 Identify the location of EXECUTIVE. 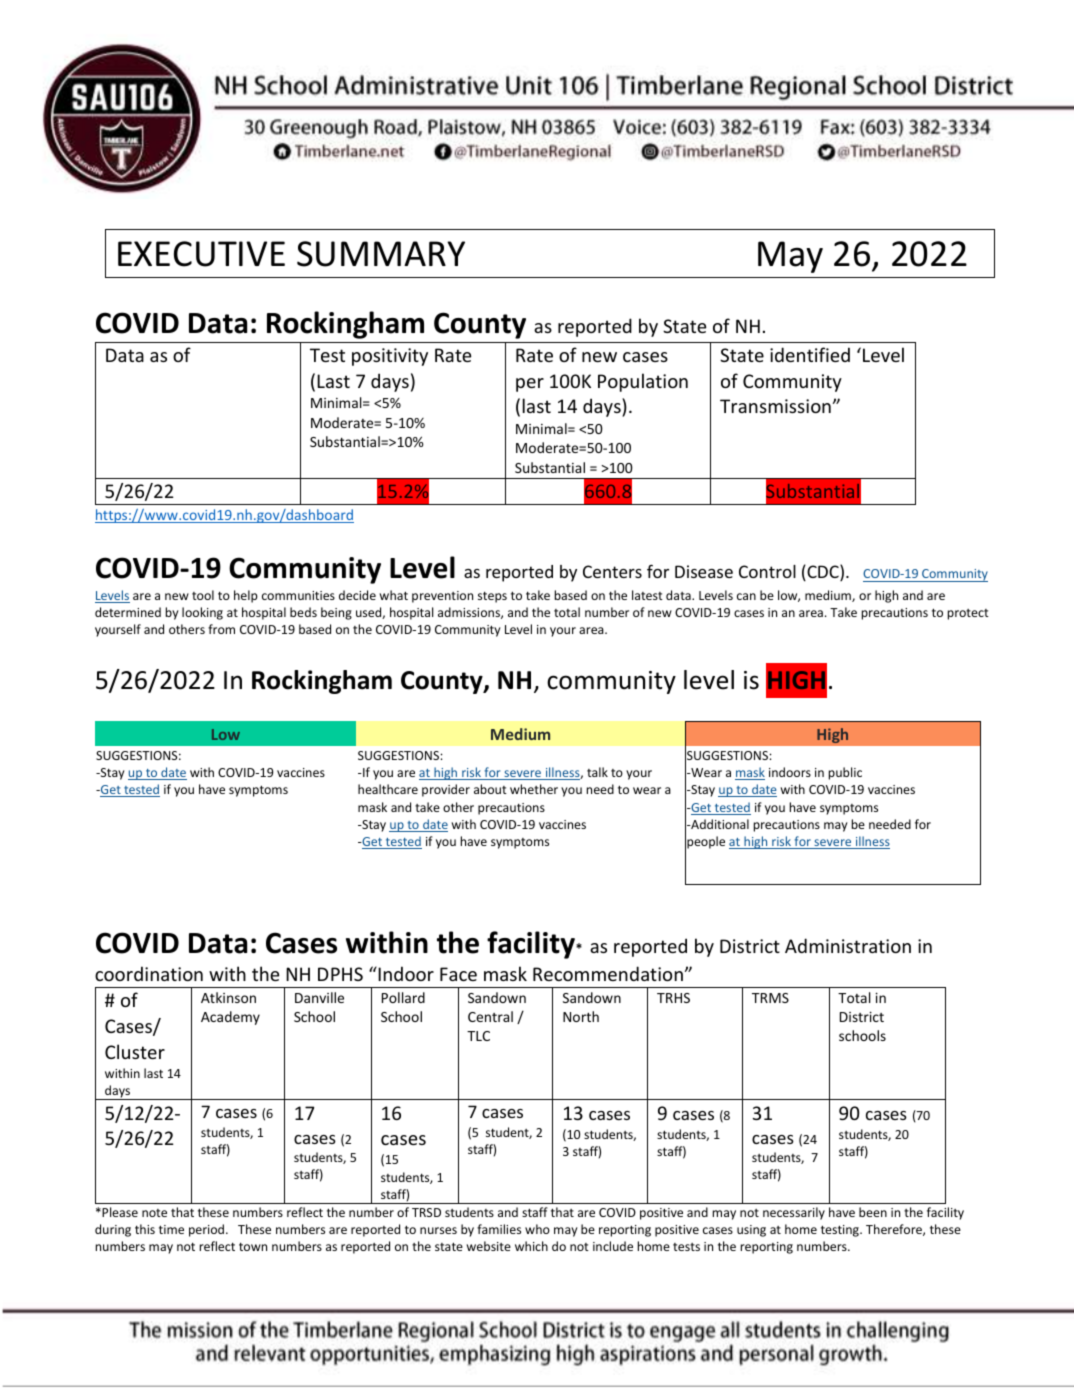
(201, 254).
